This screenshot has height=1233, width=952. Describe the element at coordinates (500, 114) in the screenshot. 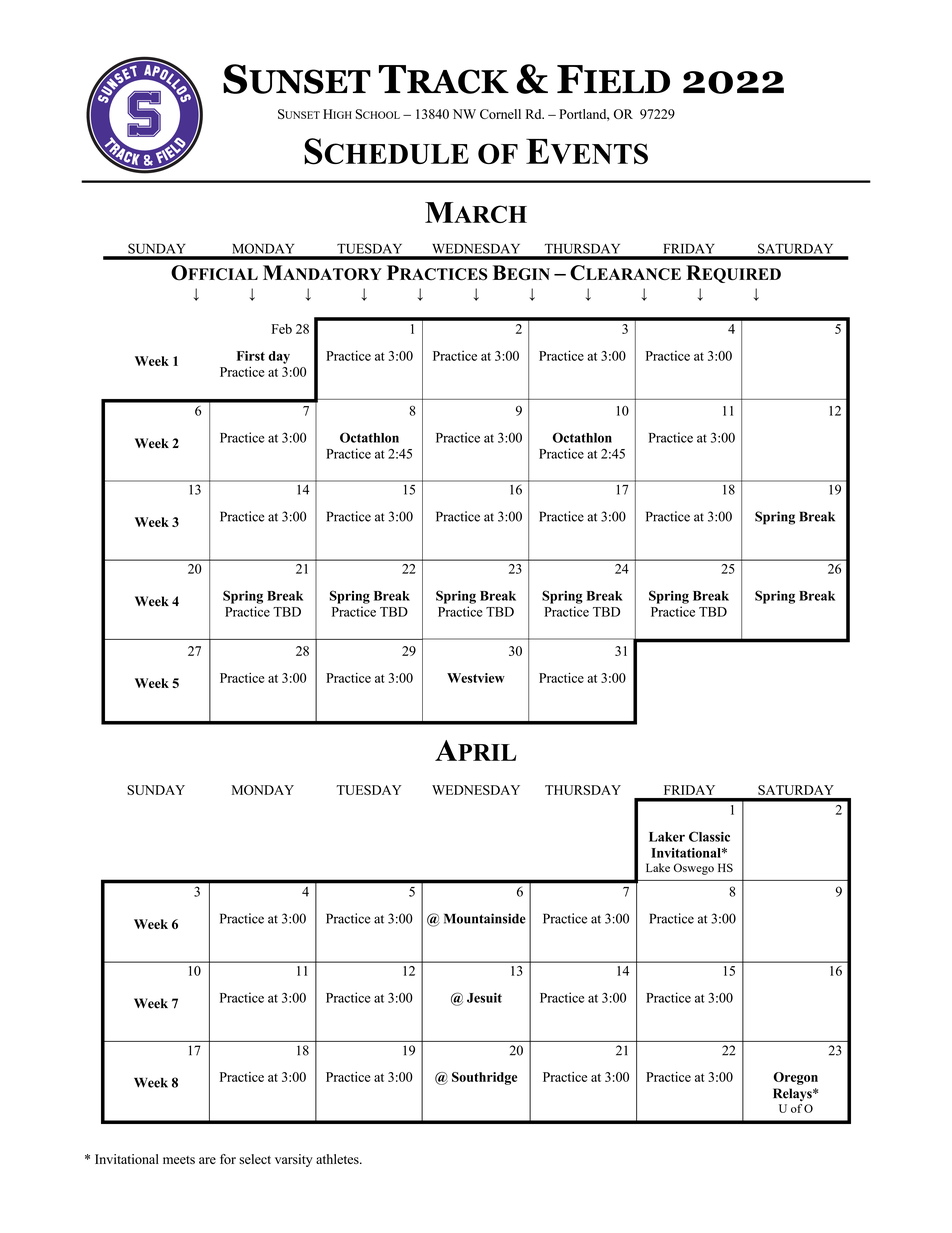

I see `Cornell` at that location.
